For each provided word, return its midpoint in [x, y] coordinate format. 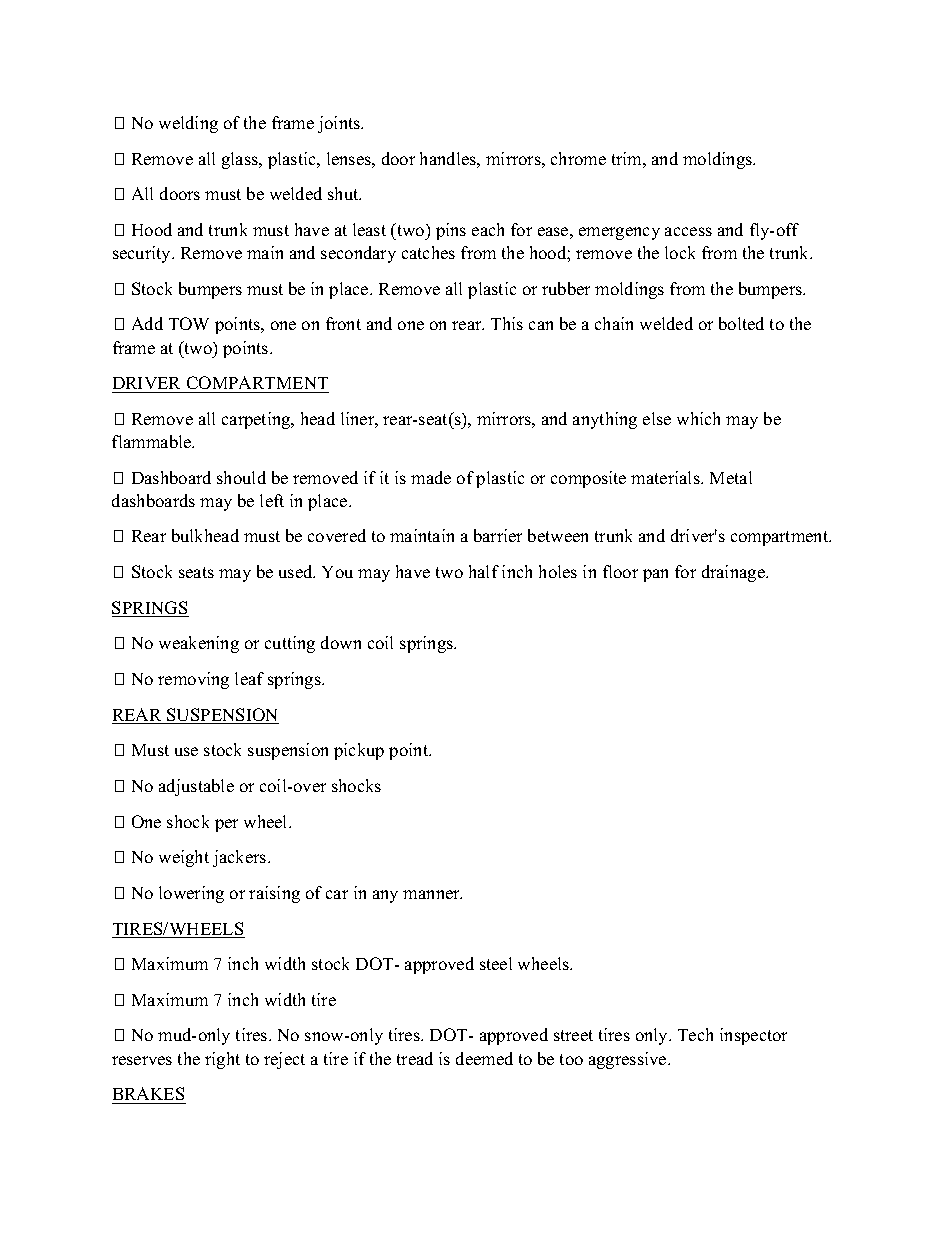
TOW [189, 323]
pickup [359, 751]
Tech [695, 1034]
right [222, 1060]
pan [655, 575]
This [507, 323]
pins [451, 231]
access [688, 231]
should [241, 477]
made [431, 477]
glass [241, 160]
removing [193, 680]
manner [432, 894]
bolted [741, 323]
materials [666, 477]
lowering [191, 894]
